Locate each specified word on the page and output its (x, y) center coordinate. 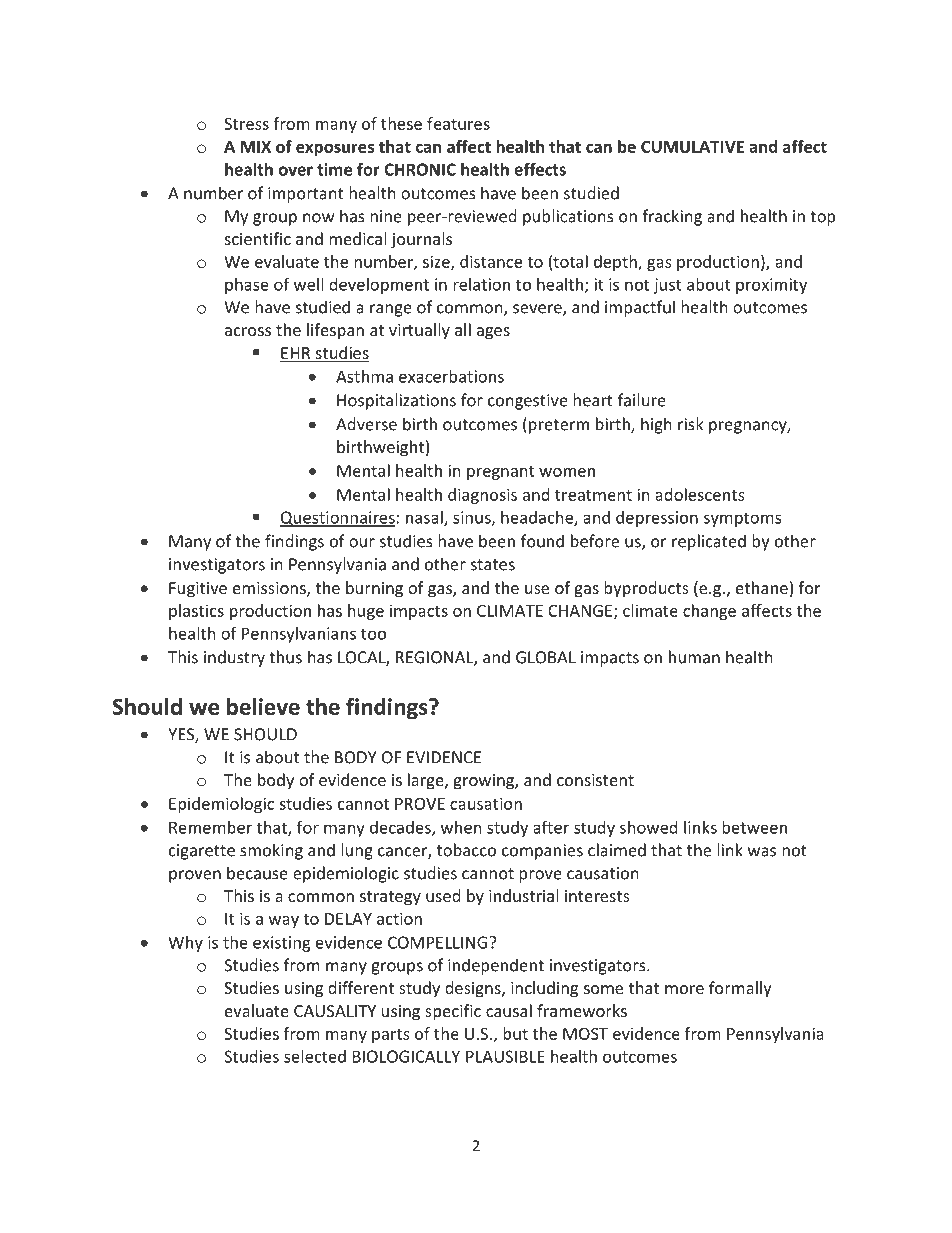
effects (540, 169)
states (493, 565)
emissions (270, 589)
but (515, 1033)
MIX (256, 147)
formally (740, 989)
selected (315, 1056)
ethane (762, 587)
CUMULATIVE (692, 146)
